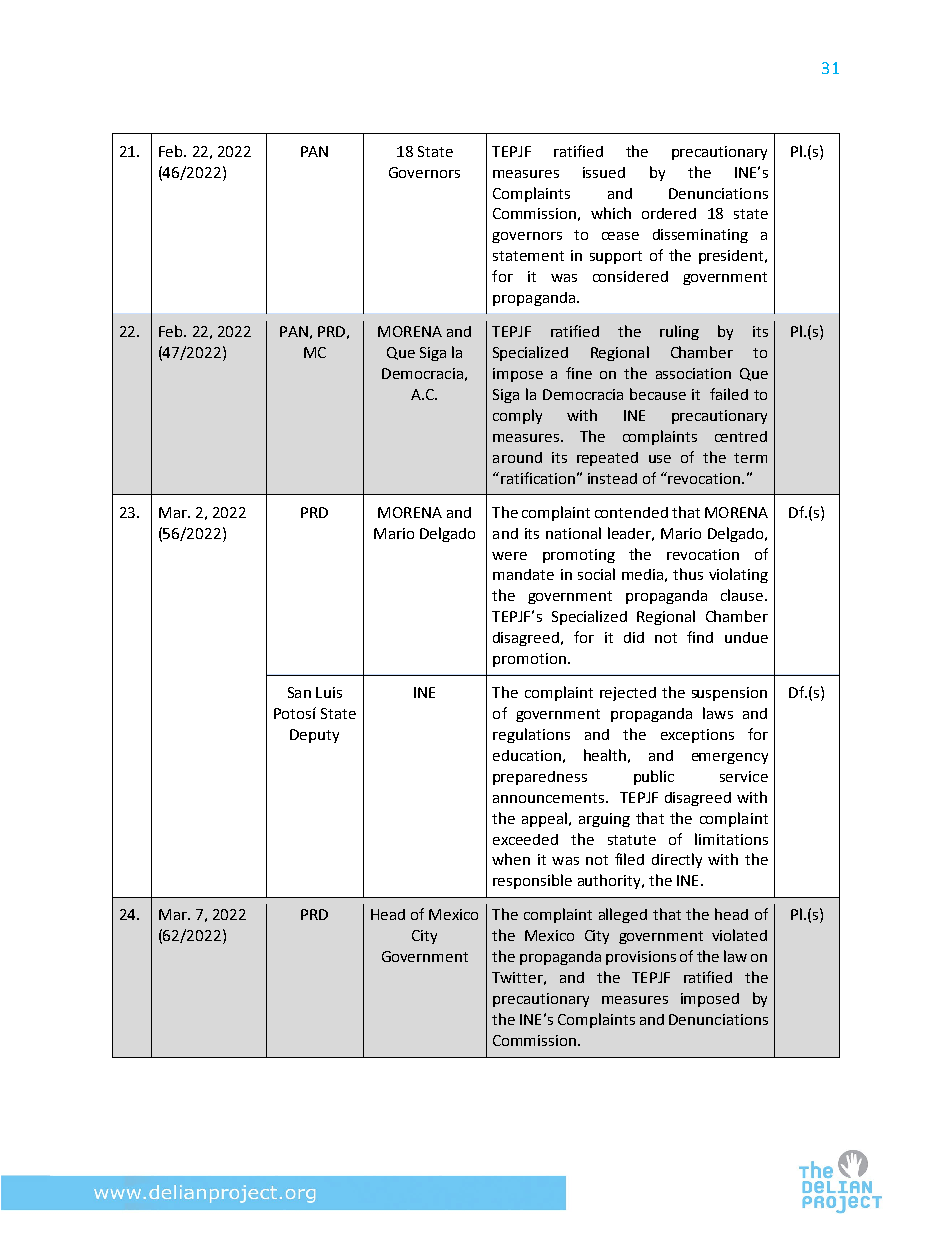 This image has width=952, height=1233. I want to click on which, so click(611, 213).
